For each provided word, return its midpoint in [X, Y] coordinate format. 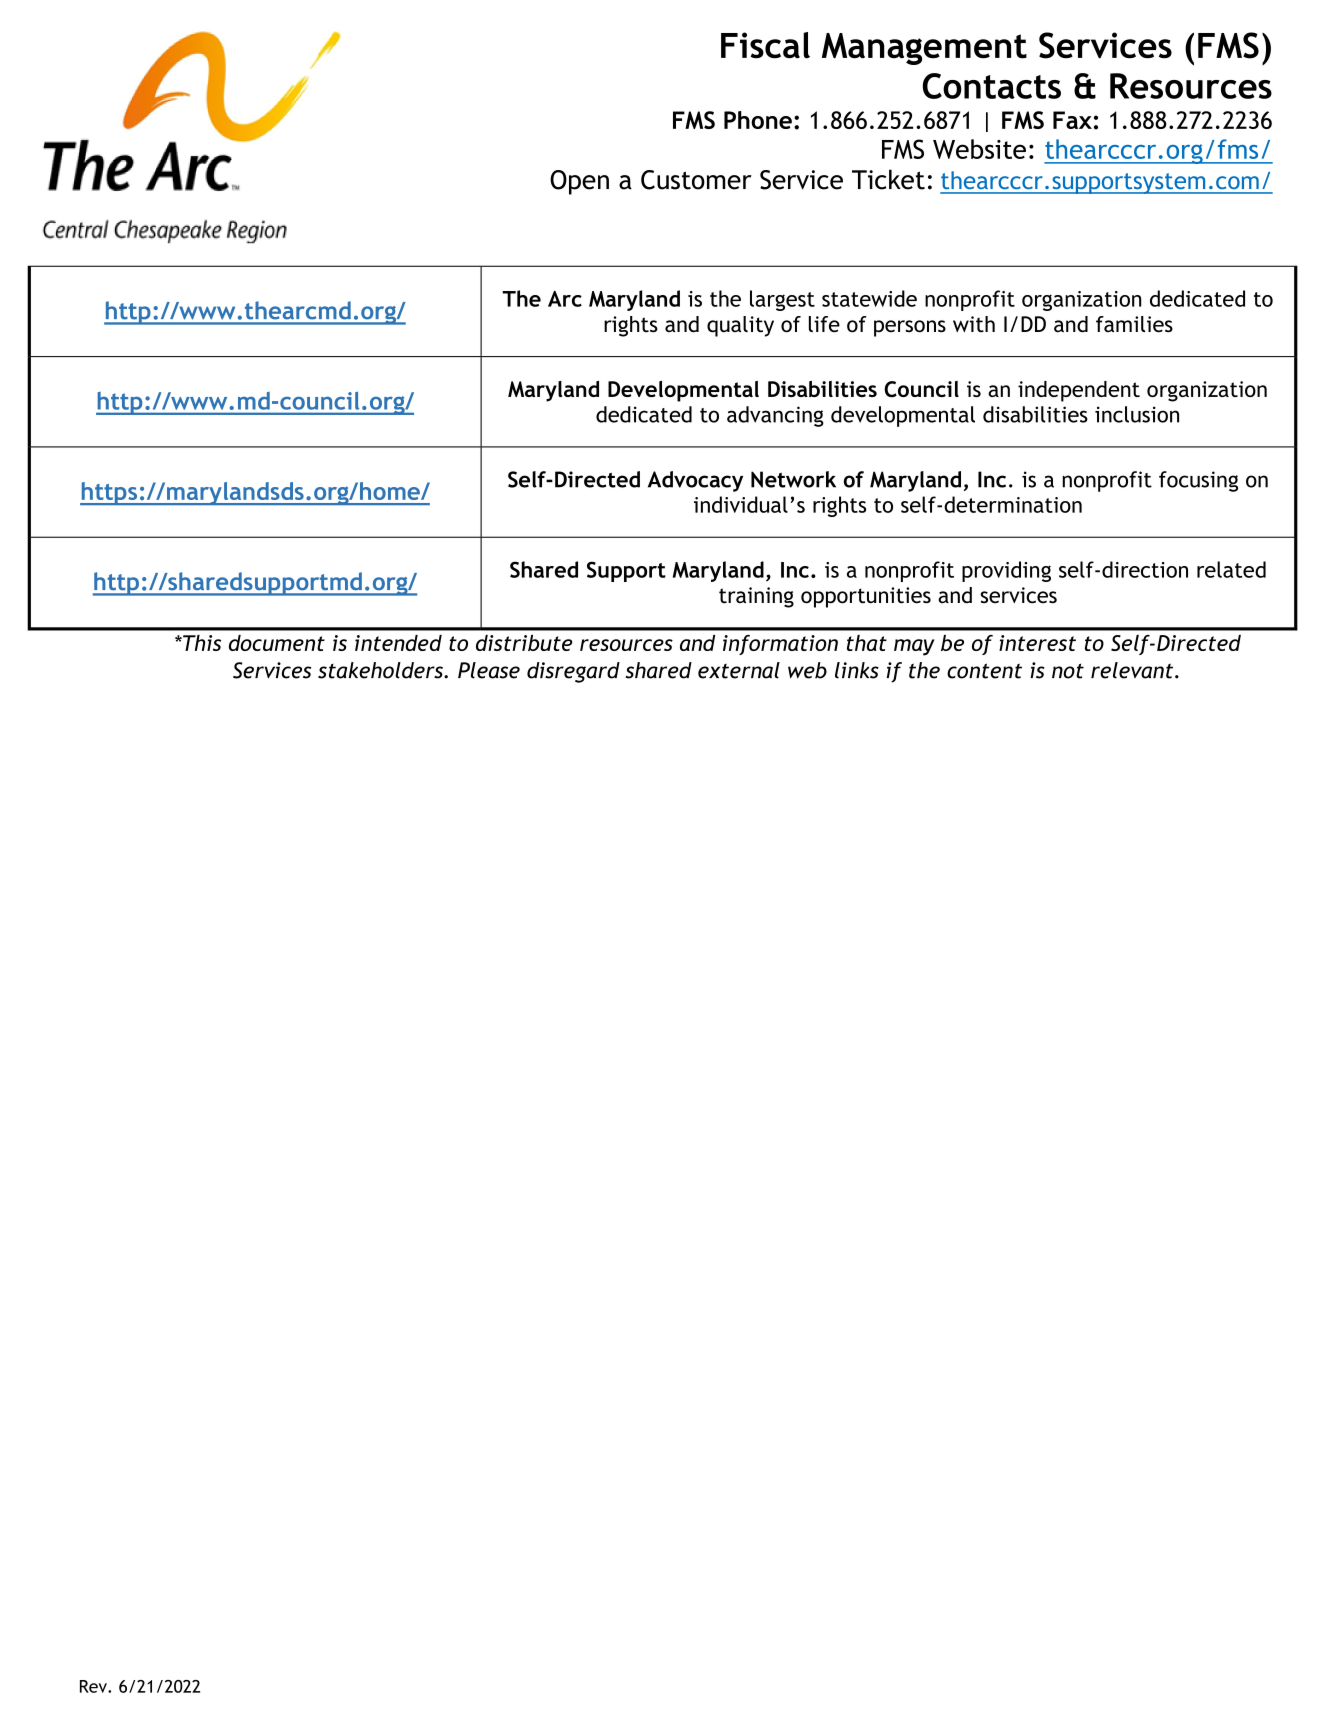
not [1068, 671]
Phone [758, 120]
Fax [1072, 120]
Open [579, 182]
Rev [94, 1686]
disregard [573, 672]
